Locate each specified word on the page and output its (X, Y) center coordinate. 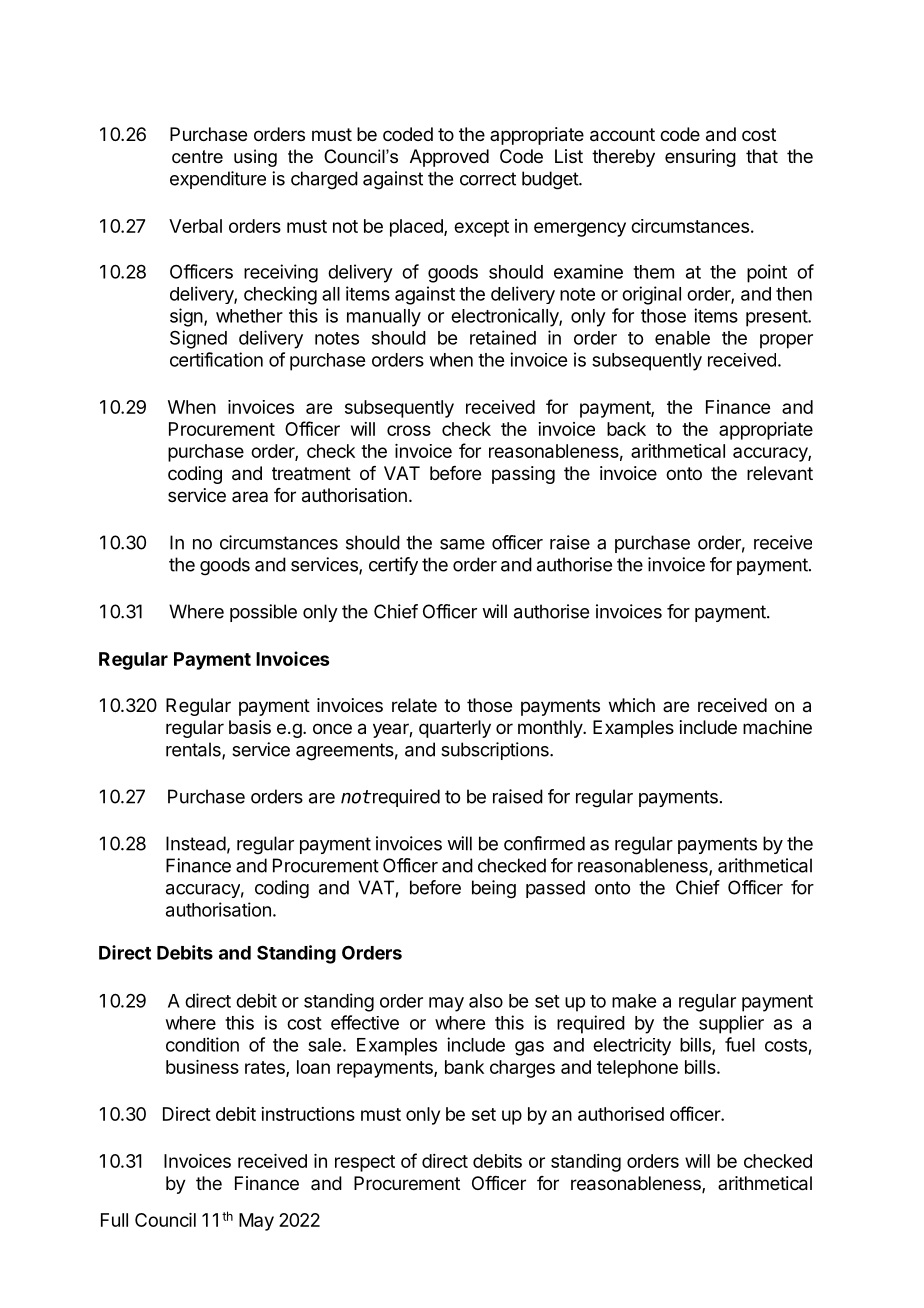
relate (414, 705)
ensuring (700, 158)
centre (197, 157)
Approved (449, 158)
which (632, 705)
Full (114, 1220)
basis (250, 727)
